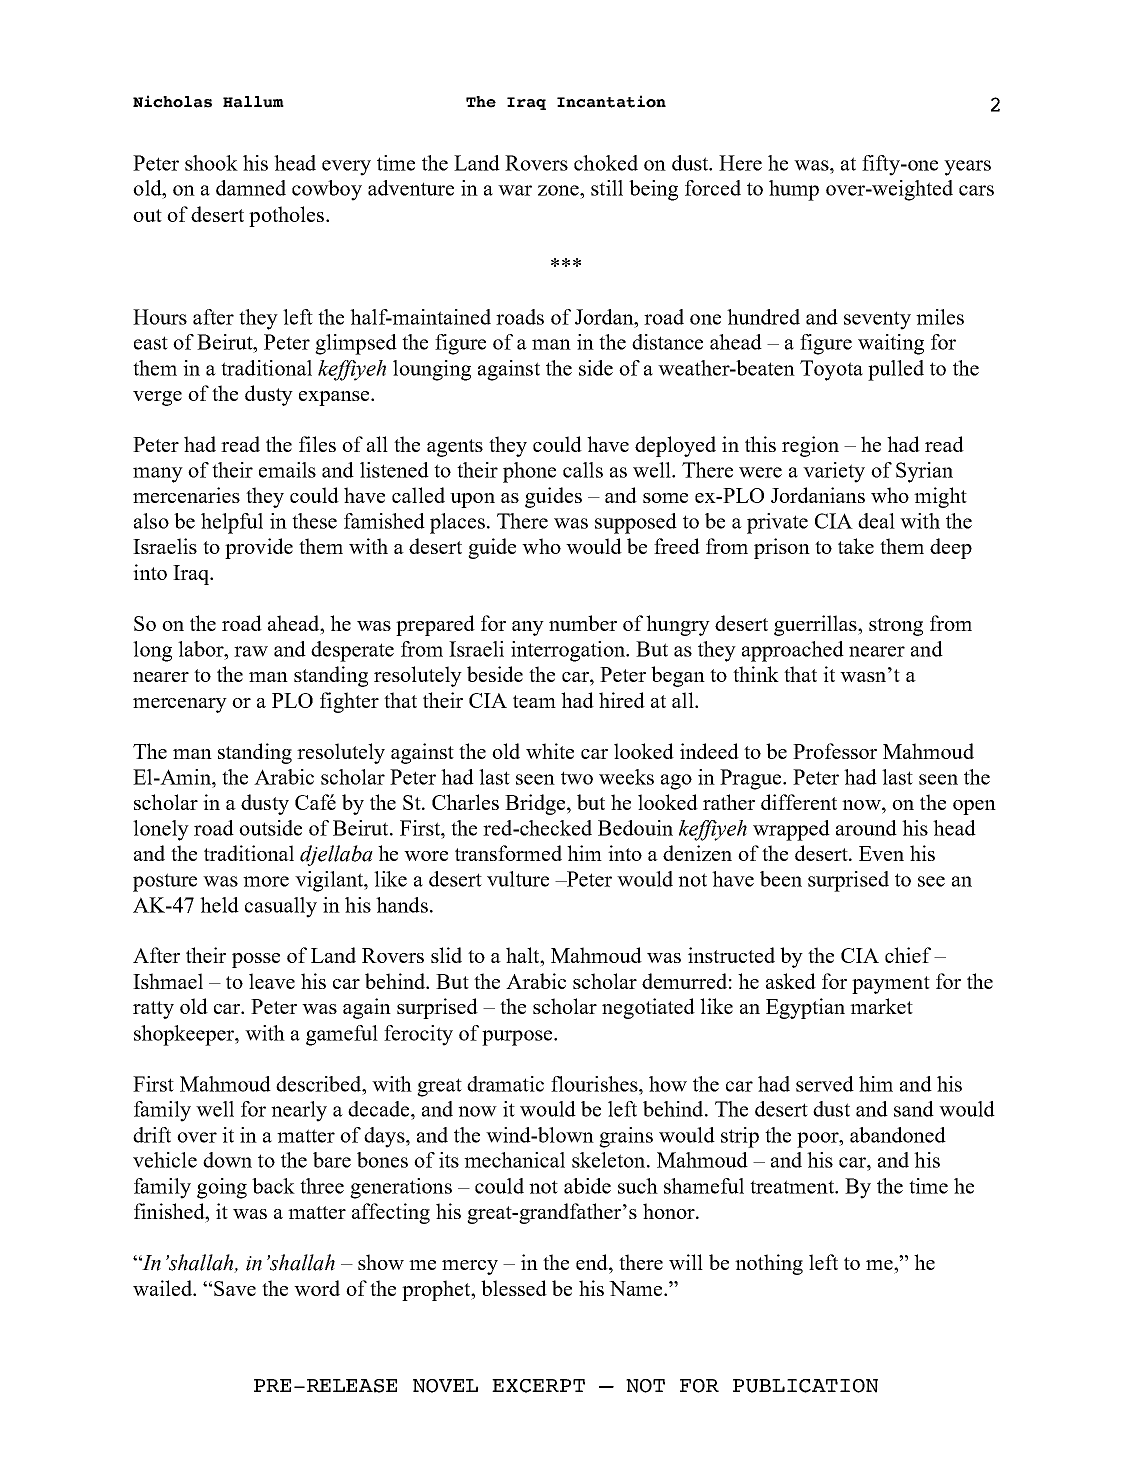 Image resolution: width=1132 pixels, height=1464 pixels. Describe the element at coordinates (606, 163) in the image. I see `choked` at that location.
